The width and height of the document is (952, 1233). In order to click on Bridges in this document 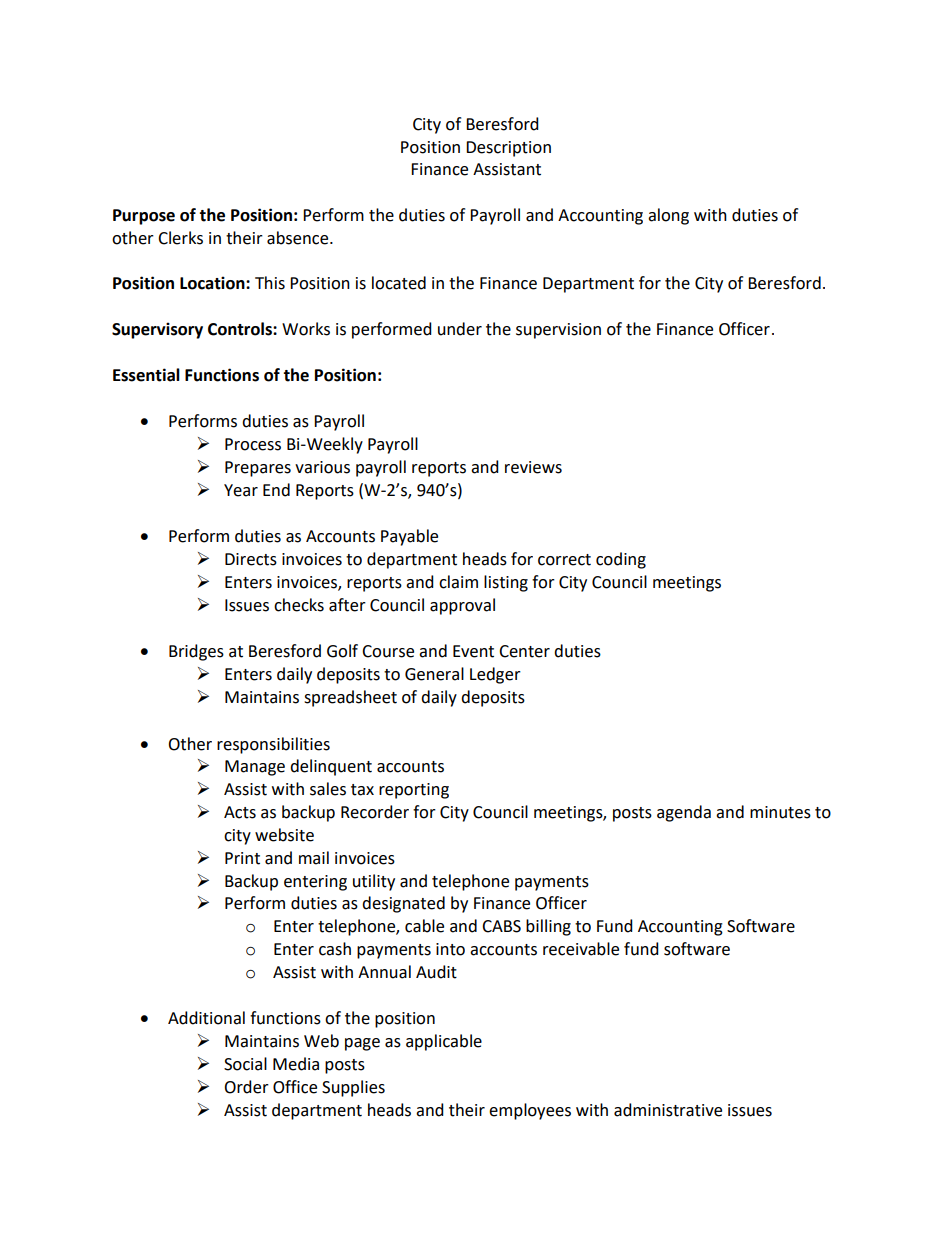, I will do `click(196, 652)`.
